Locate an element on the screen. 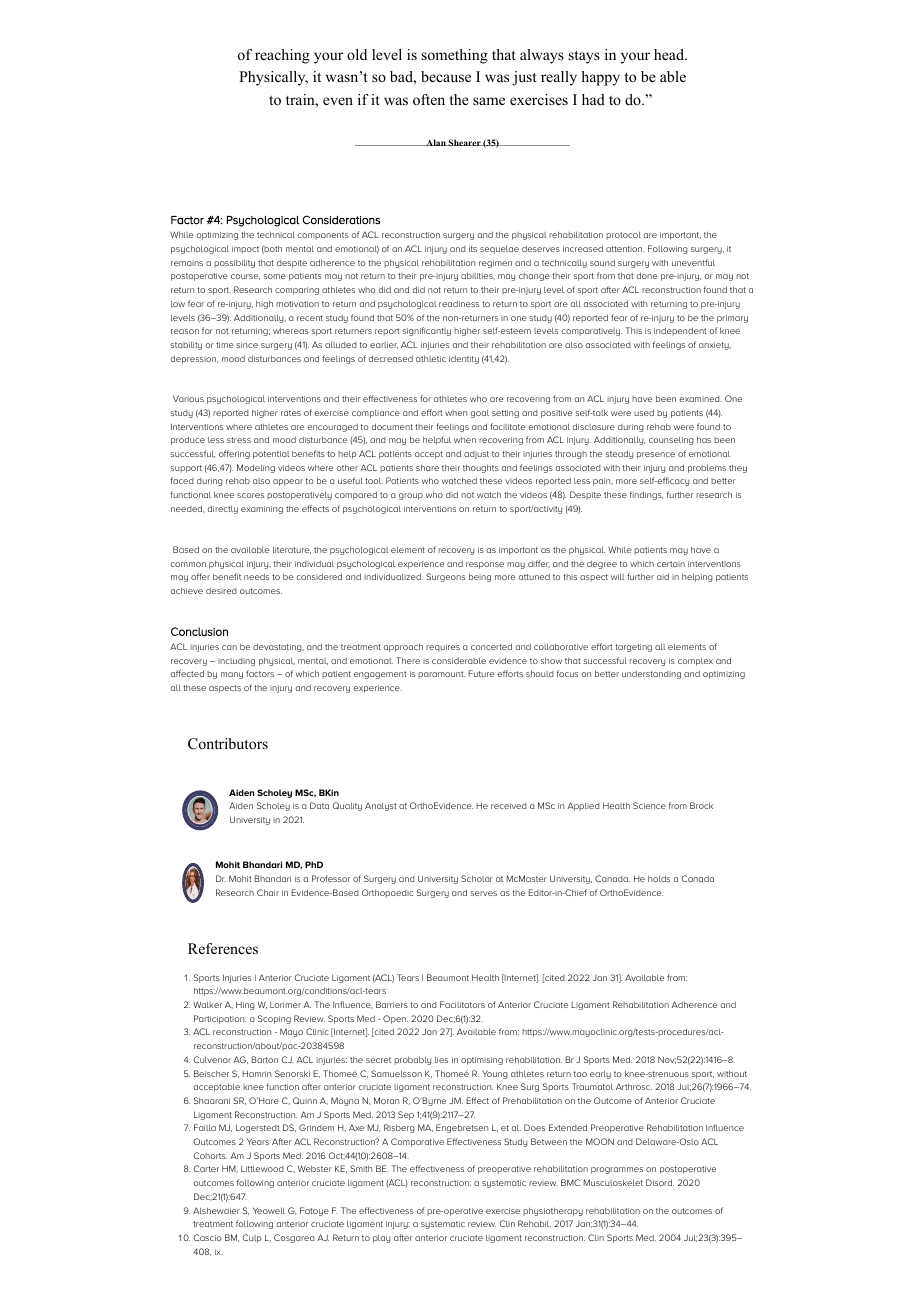 This screenshot has height=1308, width=924. head is located at coordinates (670, 54).
